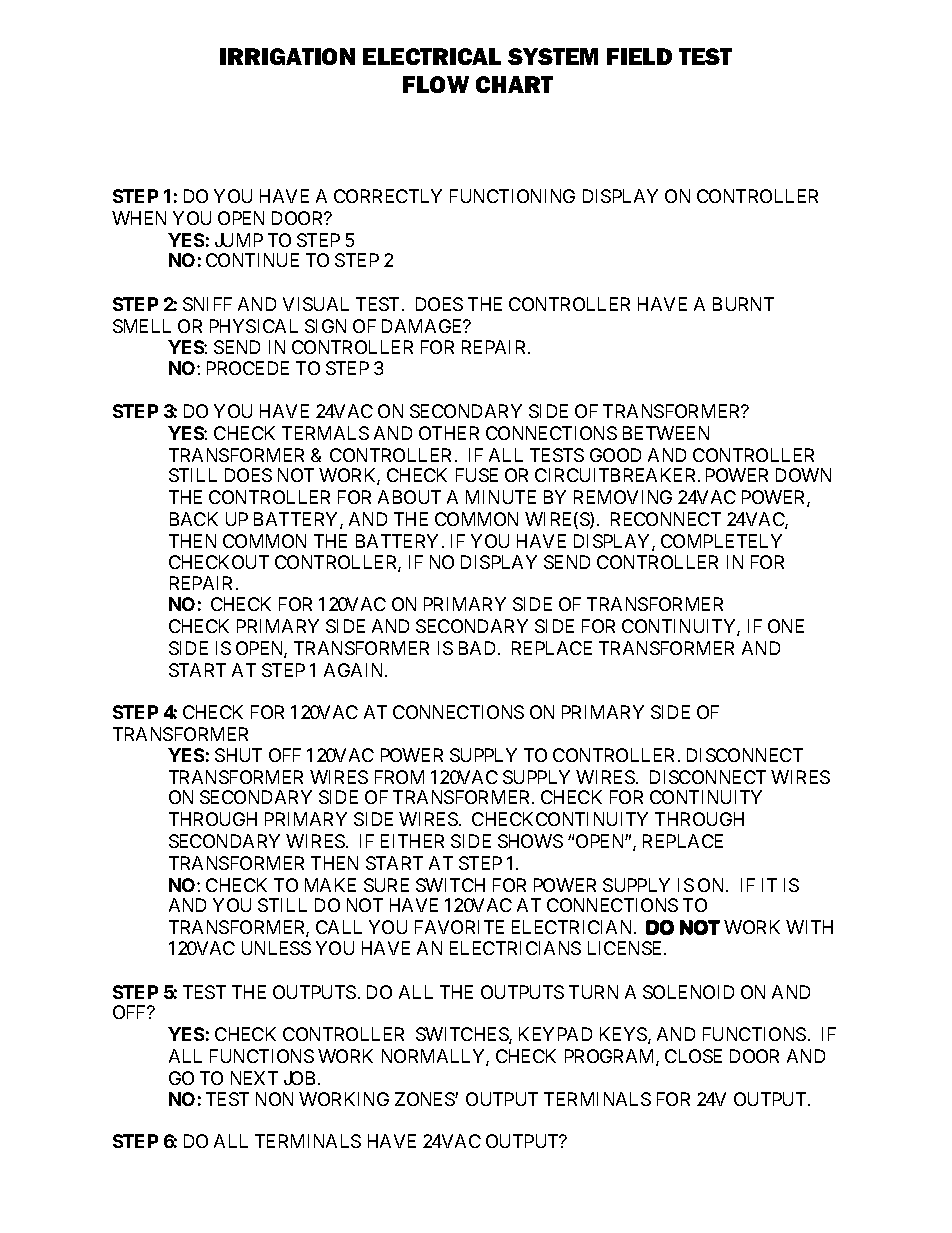 This document has height=1233, width=952. What do you see at coordinates (425, 1099) in the document?
I see `ZONES` at bounding box center [425, 1099].
